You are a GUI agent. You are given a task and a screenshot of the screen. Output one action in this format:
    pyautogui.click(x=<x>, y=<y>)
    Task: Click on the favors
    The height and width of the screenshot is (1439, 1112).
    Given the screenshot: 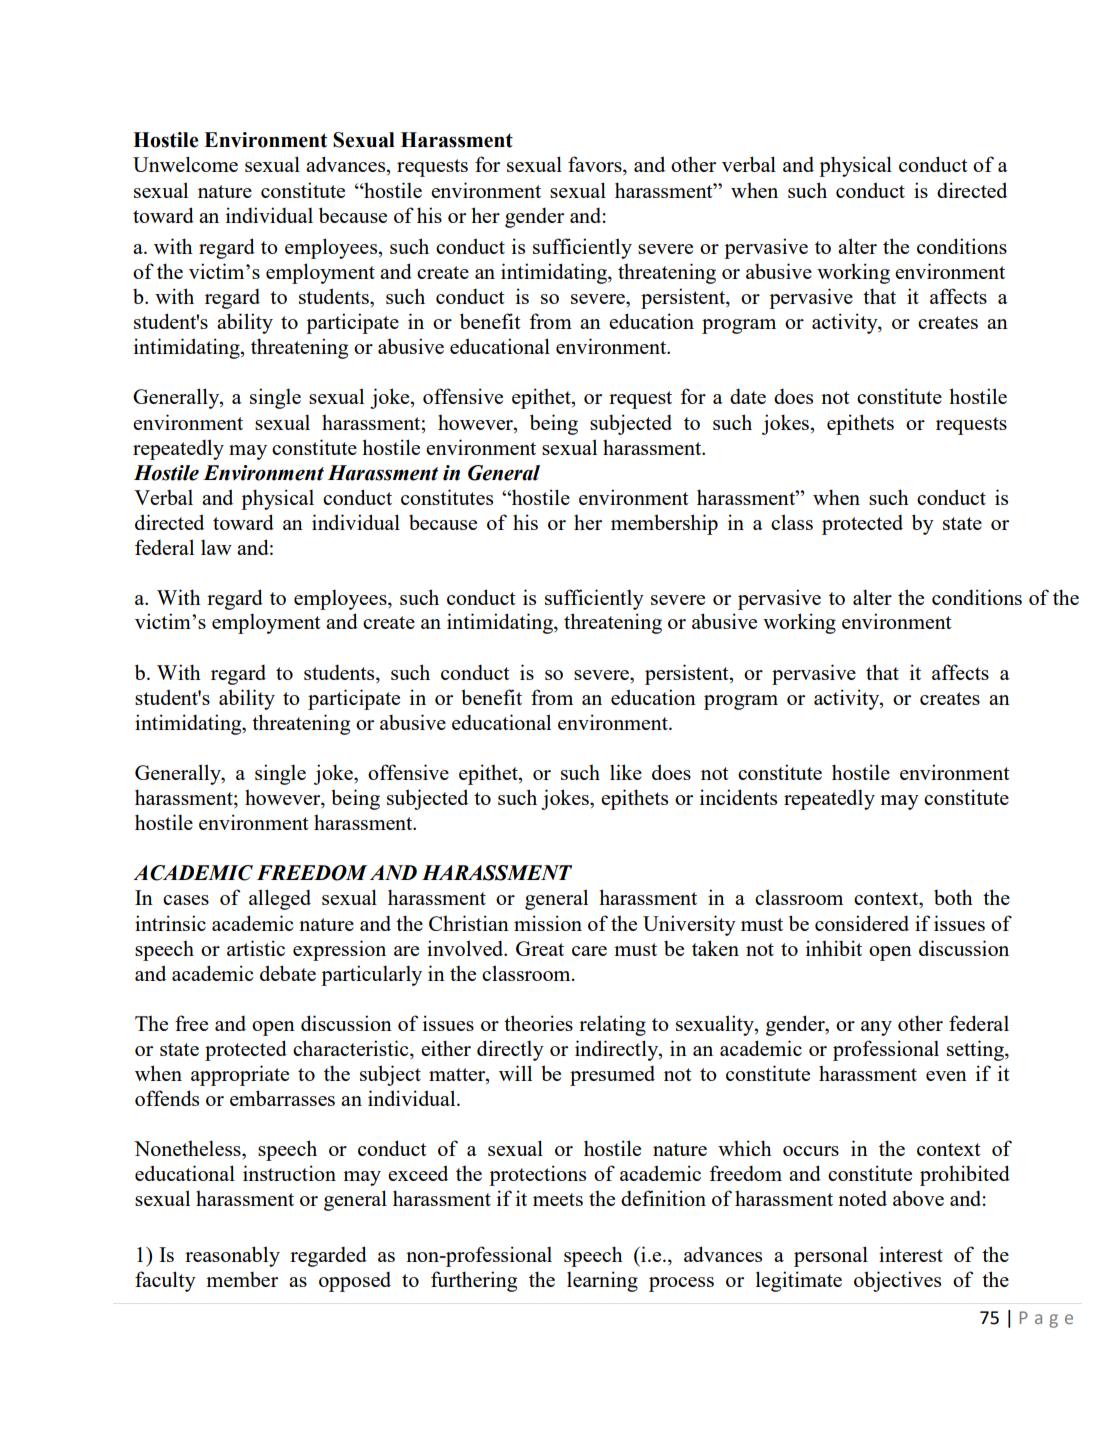 What is the action you would take?
    pyautogui.click(x=596, y=165)
